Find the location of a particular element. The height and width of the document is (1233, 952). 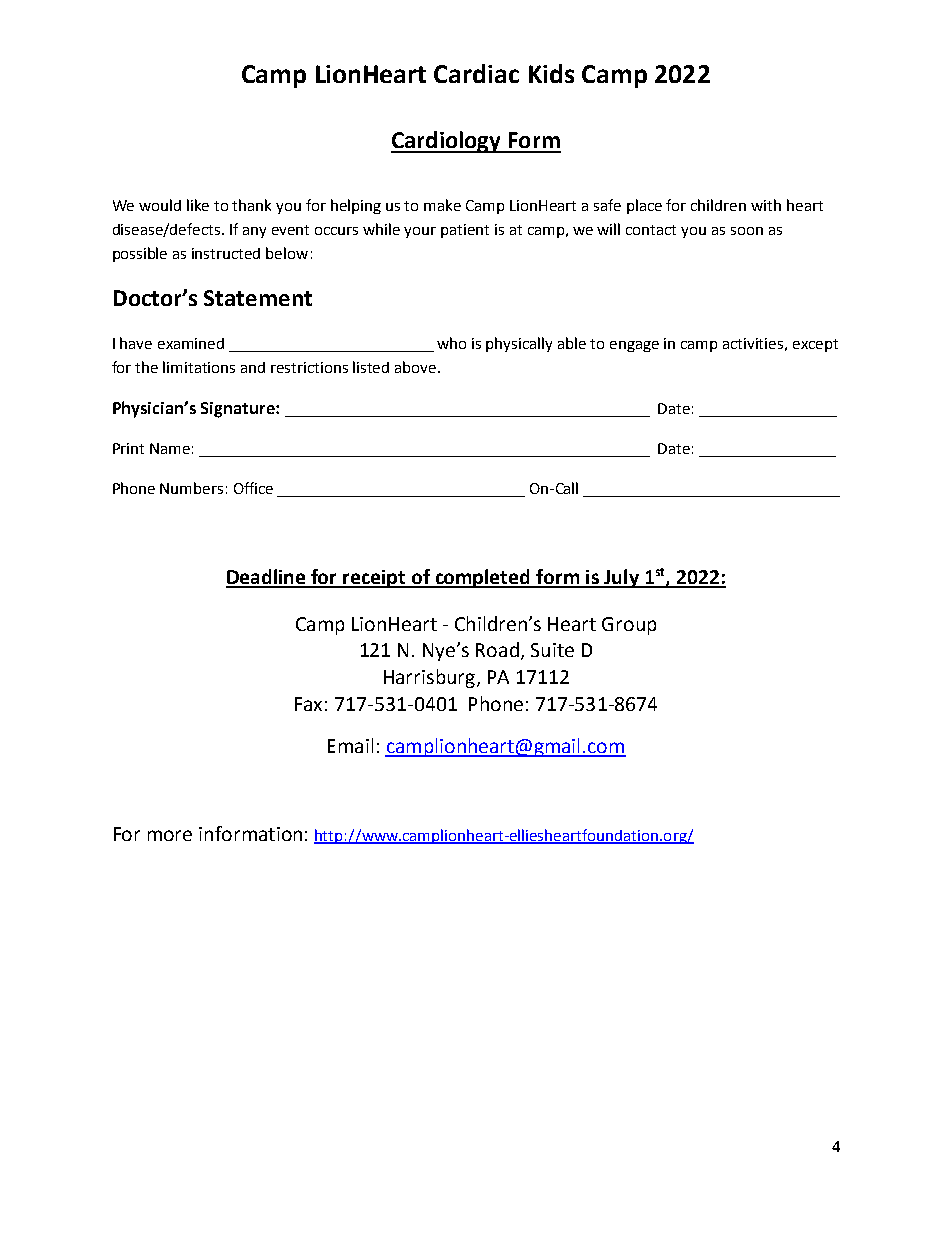

above is located at coordinates (417, 367).
